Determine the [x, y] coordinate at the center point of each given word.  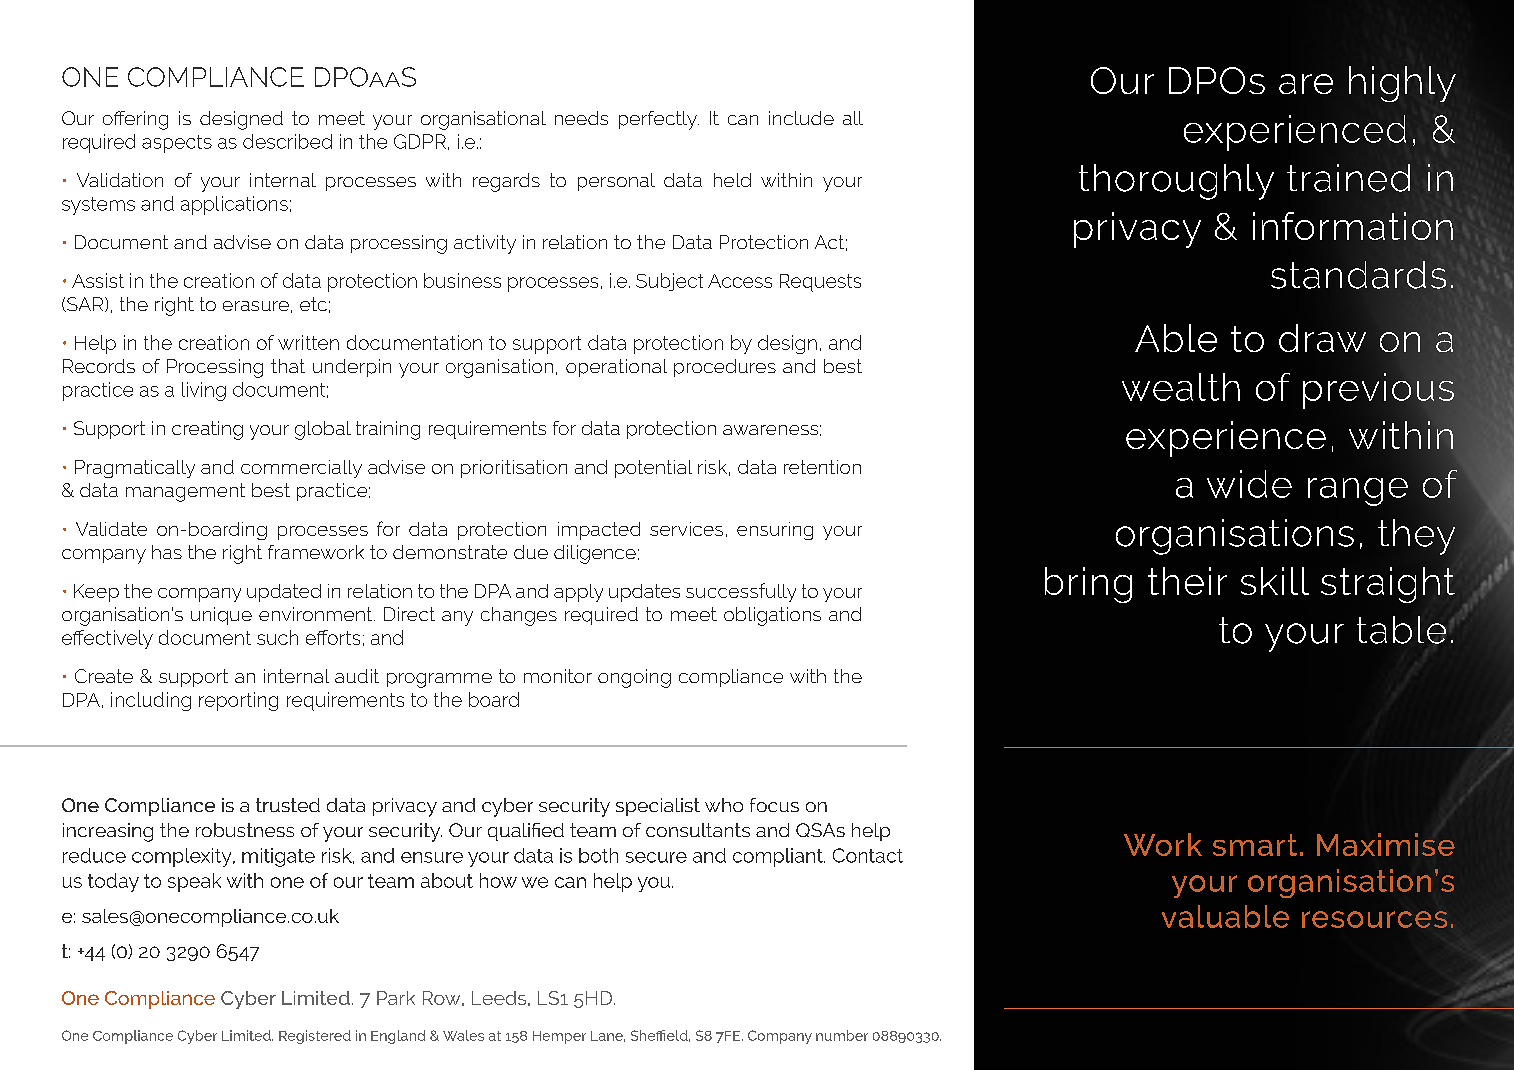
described [287, 141]
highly [1402, 84]
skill [1275, 581]
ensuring [775, 531]
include [801, 118]
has [167, 552]
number [842, 1035]
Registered [315, 1037]
